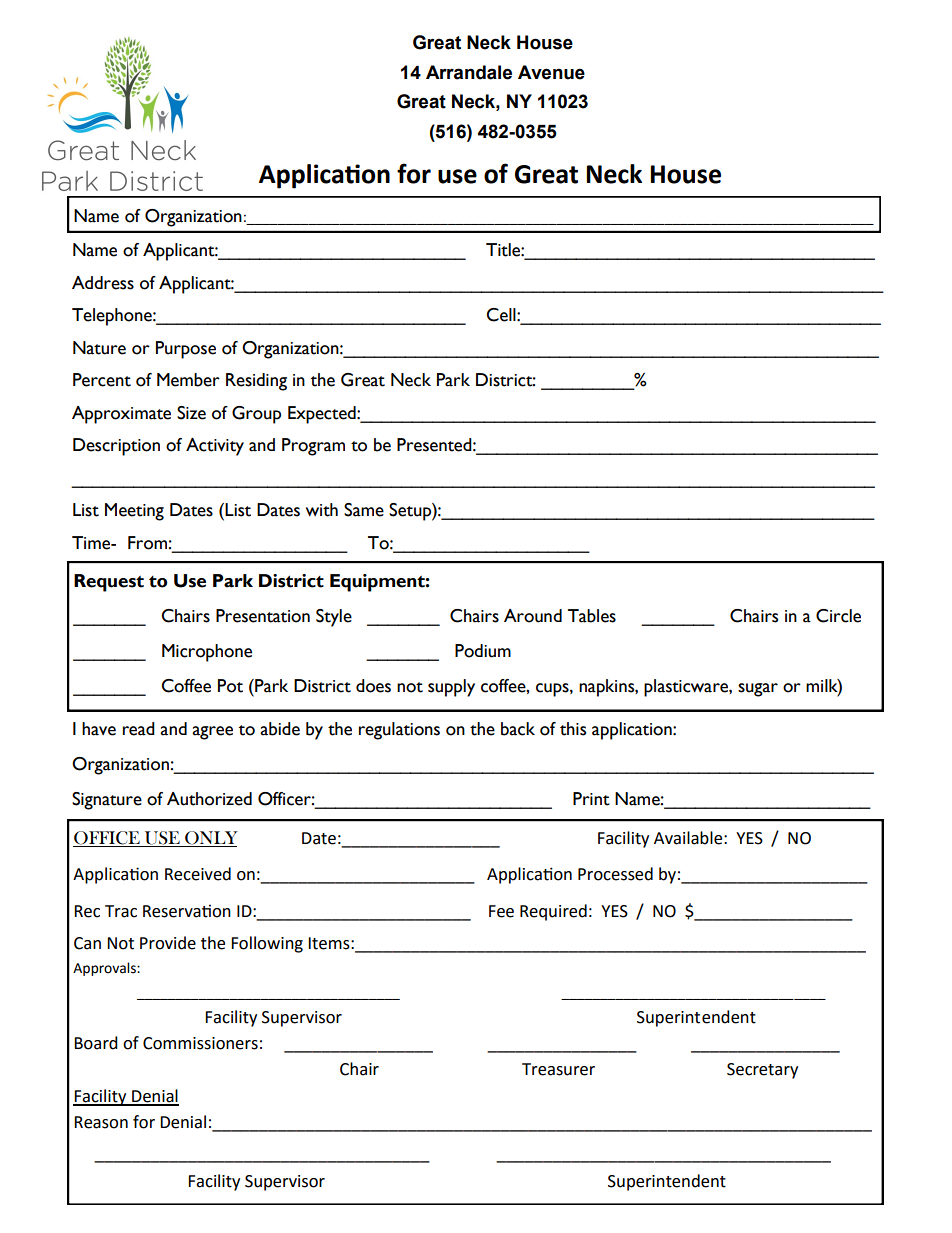  What do you see at coordinates (553, 912) in the image?
I see `Required` at bounding box center [553, 912].
